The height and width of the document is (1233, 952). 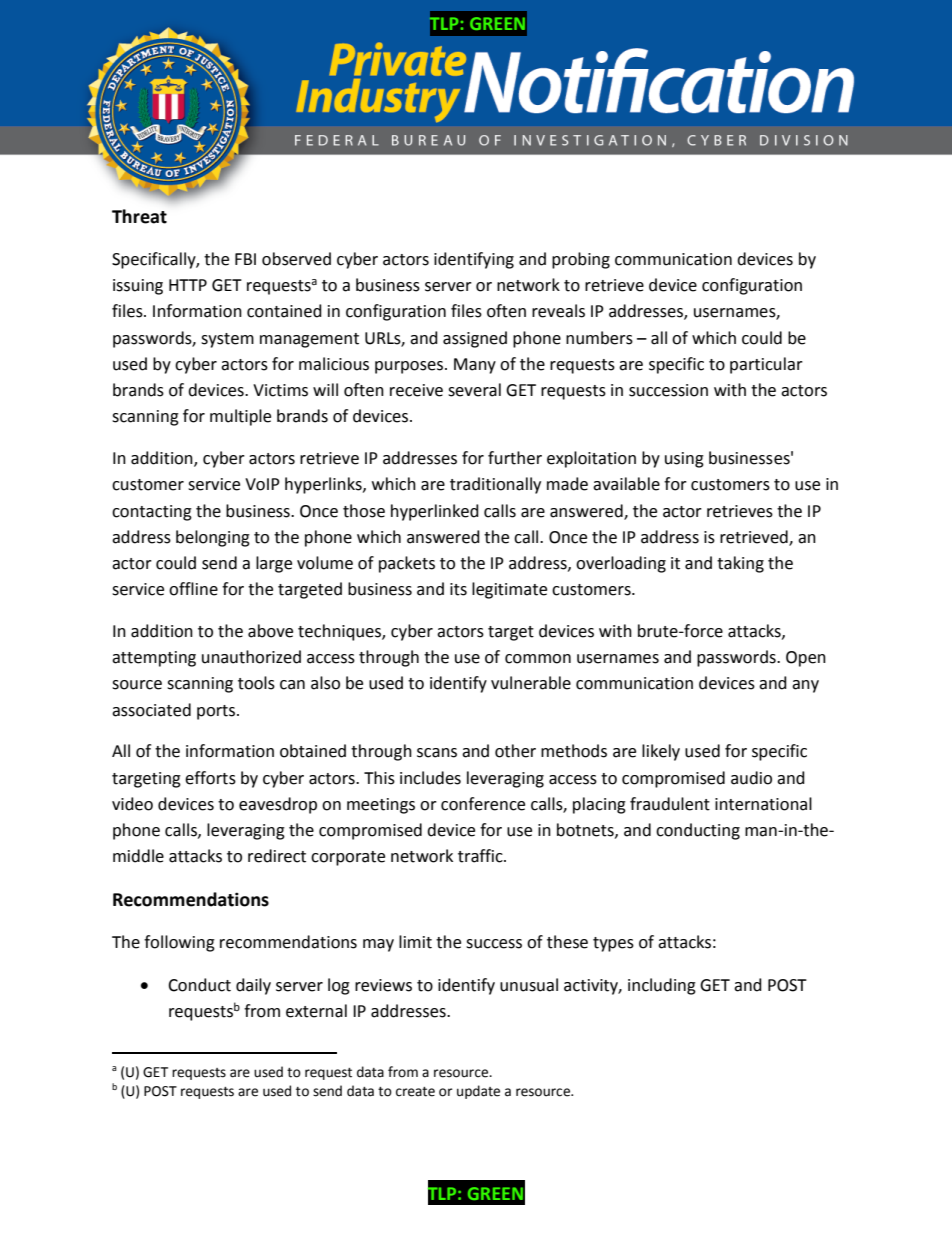 I want to click on audio, so click(x=751, y=778).
